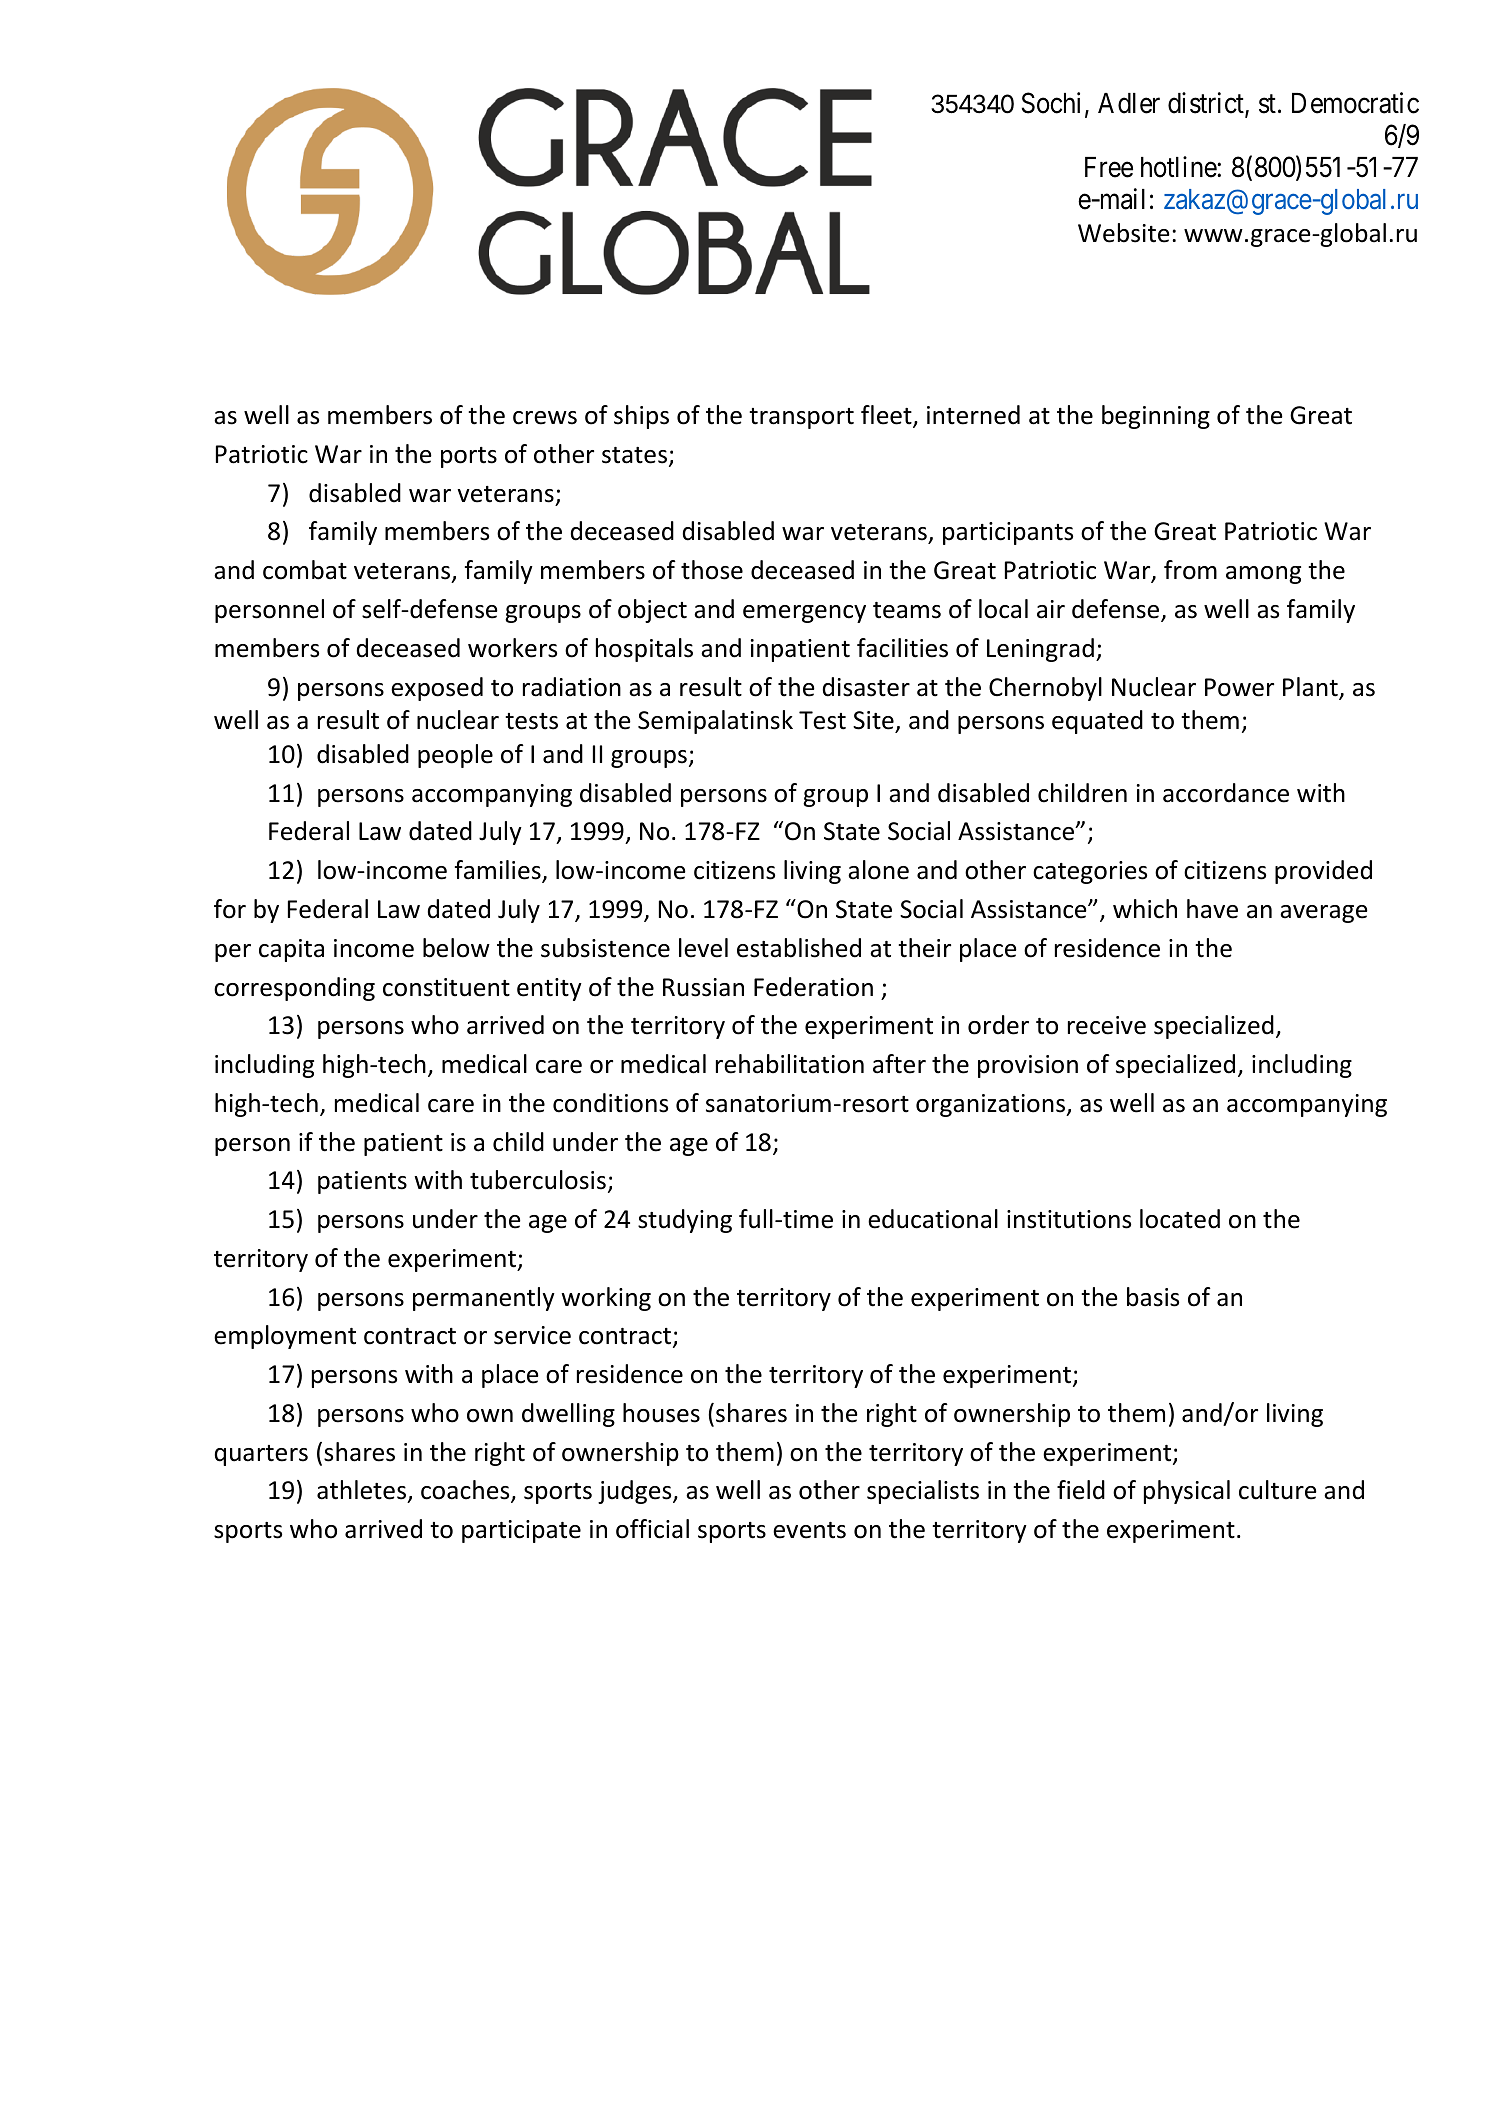 The width and height of the page is (1494, 2113). Describe the element at coordinates (878, 870) in the page. I see `alone` at that location.
